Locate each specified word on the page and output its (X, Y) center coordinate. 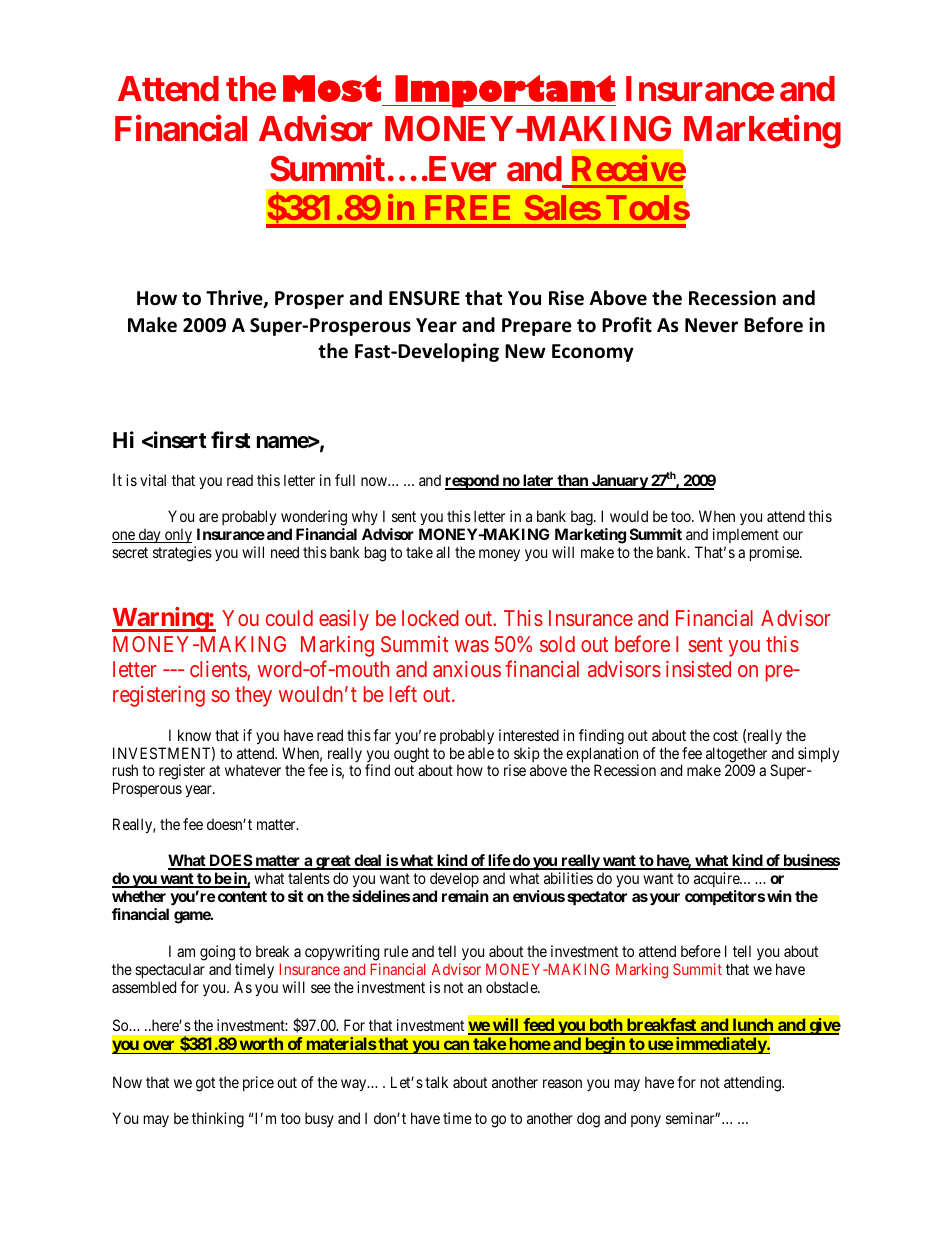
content (242, 896)
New (525, 351)
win (779, 896)
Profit (627, 325)
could (289, 618)
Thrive (235, 299)
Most (332, 88)
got (205, 1084)
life (498, 861)
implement (746, 537)
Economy (593, 353)
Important (504, 91)
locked (430, 618)
